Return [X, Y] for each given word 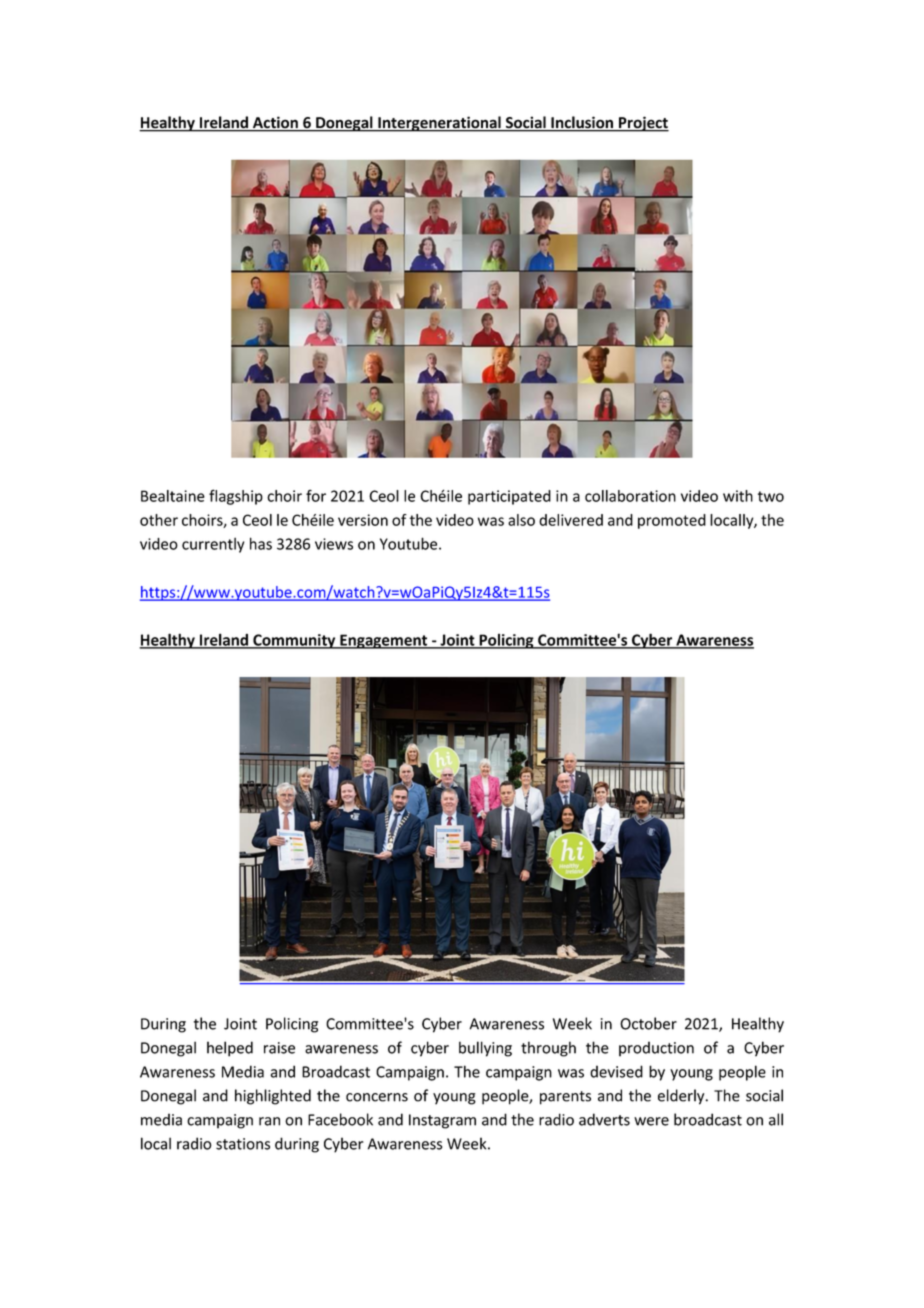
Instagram [442, 1121]
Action [275, 123]
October [648, 1023]
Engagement [384, 641]
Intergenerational [439, 124]
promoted [672, 521]
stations [243, 1144]
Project [642, 124]
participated [509, 497]
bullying [485, 1049]
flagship [236, 497]
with [738, 496]
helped [230, 1049]
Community [294, 641]
